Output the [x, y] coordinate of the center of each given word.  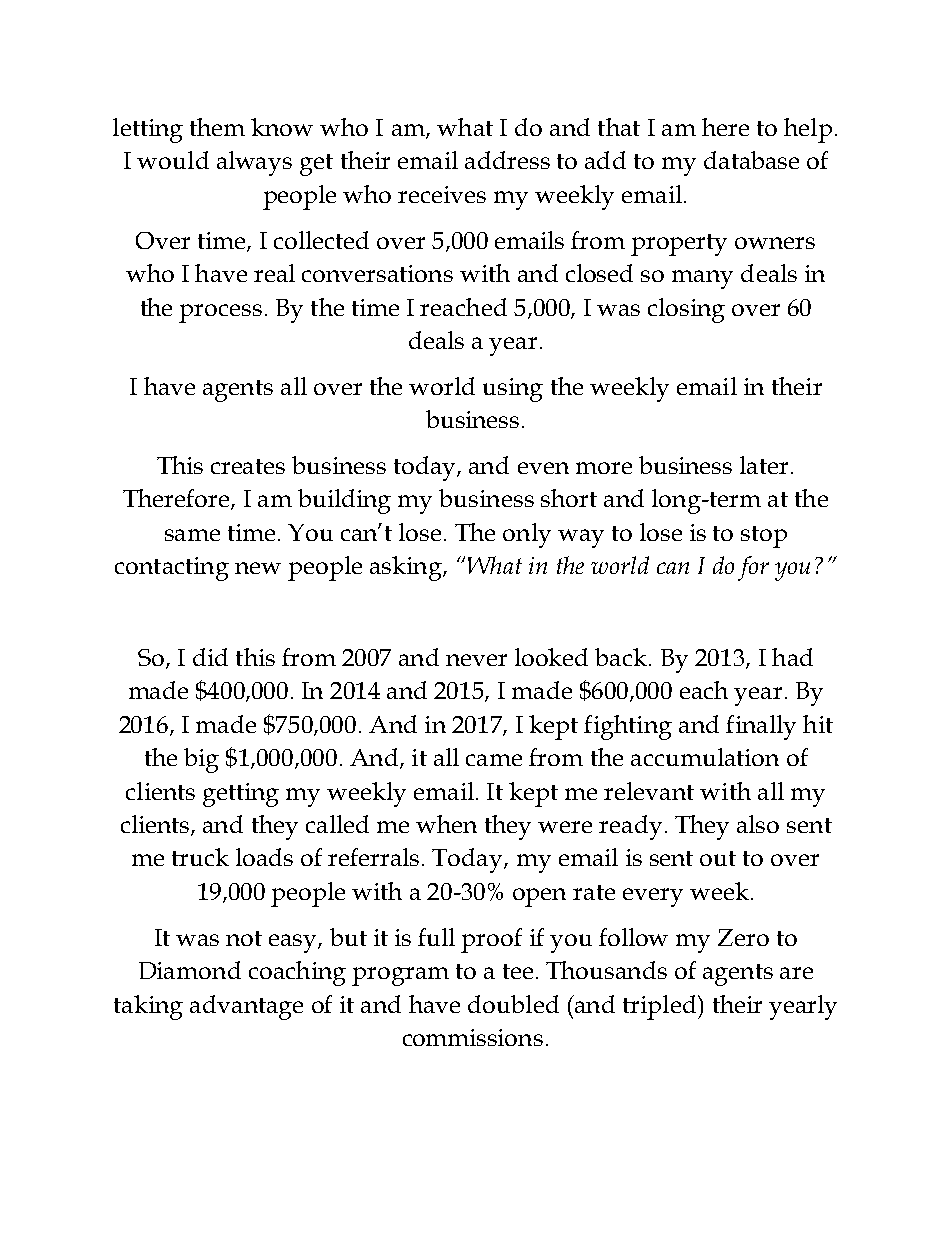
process [220, 313]
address [507, 160]
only [527, 535]
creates [248, 466]
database [751, 160]
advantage [246, 1007]
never [476, 660]
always [254, 163]
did [210, 657]
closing [686, 310]
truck [200, 857]
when [446, 824]
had [792, 657]
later [764, 465]
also [758, 824]
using [513, 390]
